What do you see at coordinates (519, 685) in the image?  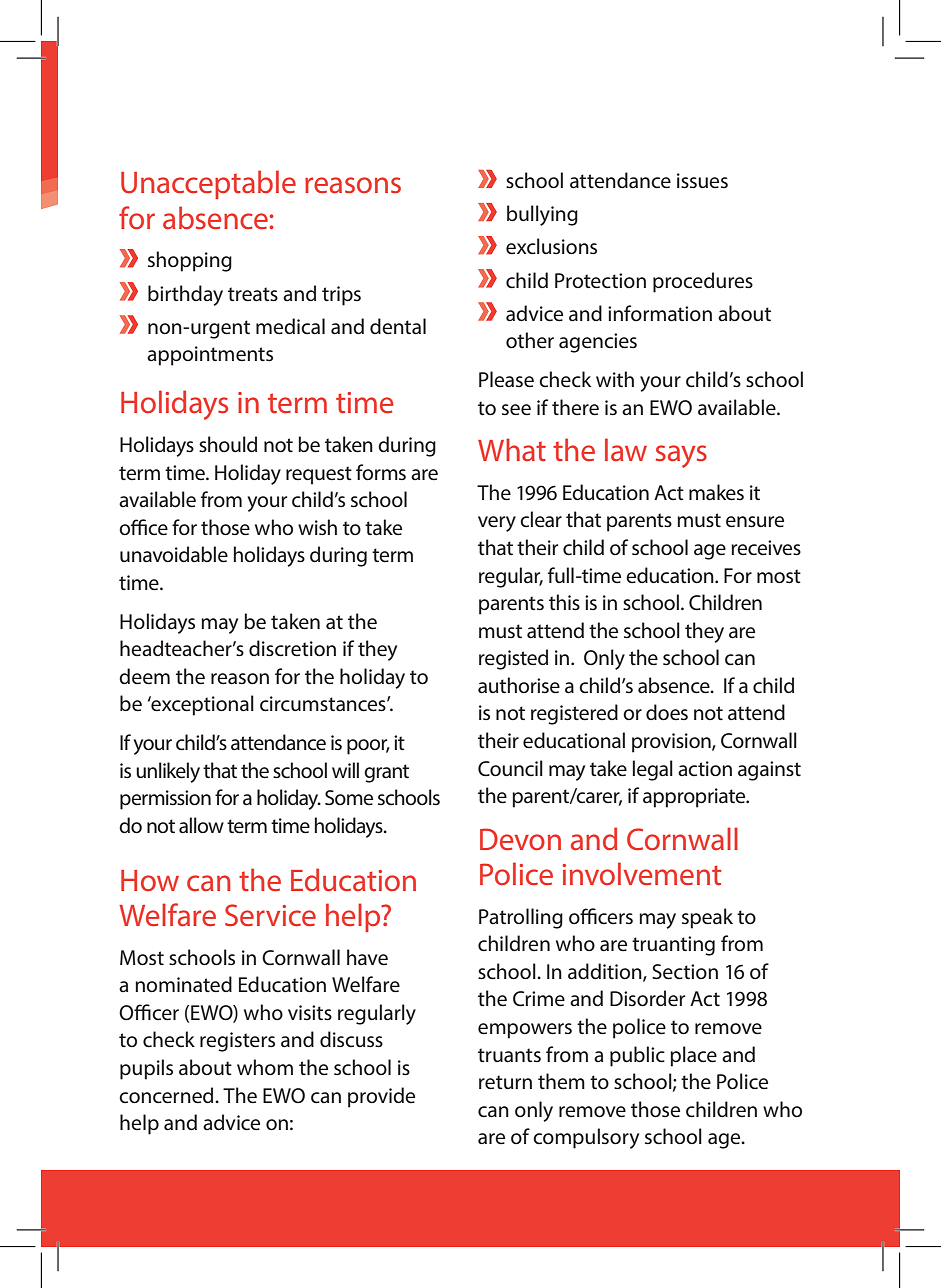 I see `authorise` at bounding box center [519, 685].
